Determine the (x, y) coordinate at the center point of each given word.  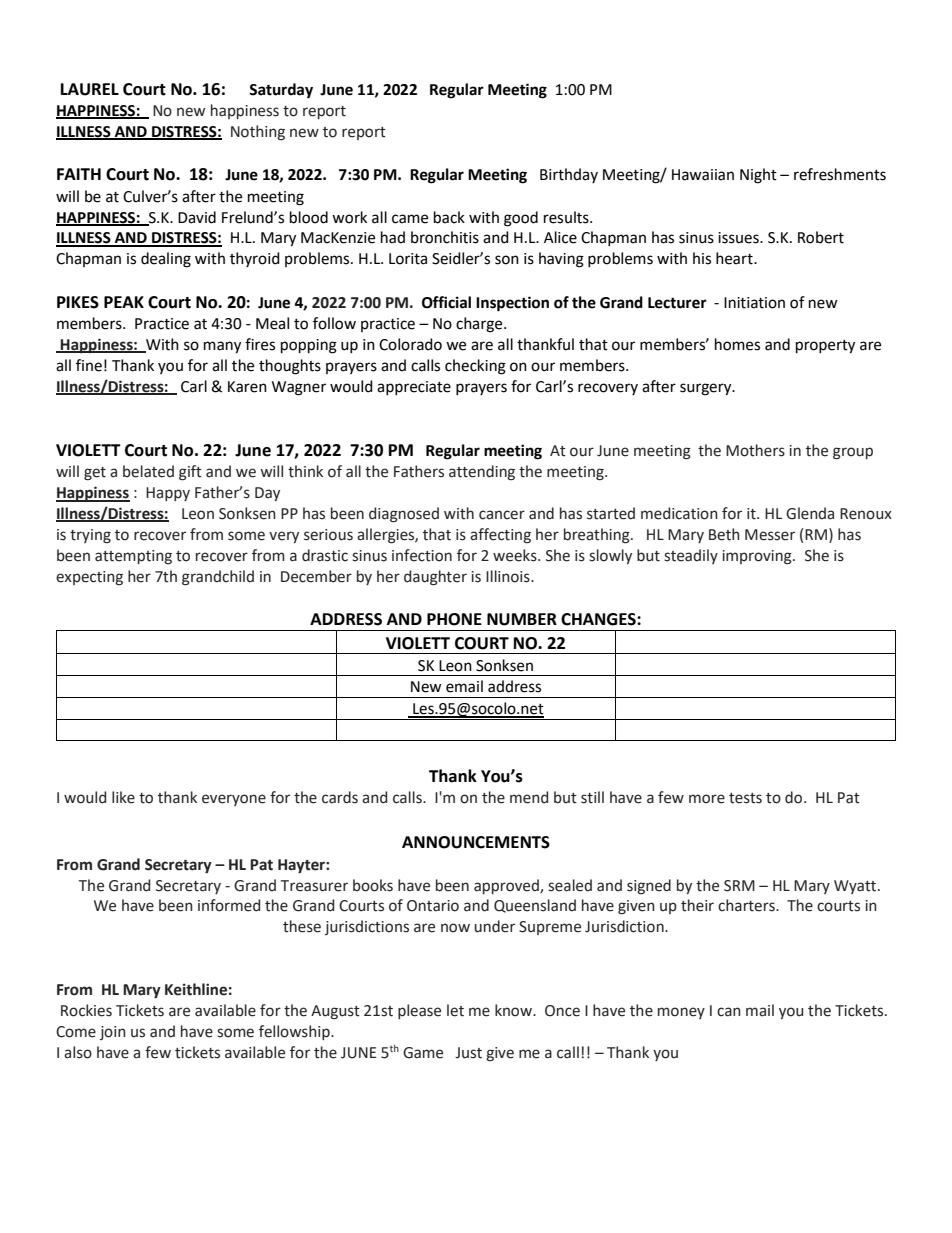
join (113, 1033)
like (123, 797)
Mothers (755, 450)
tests (745, 798)
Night (758, 176)
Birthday (569, 175)
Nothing (258, 133)
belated (148, 471)
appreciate (414, 388)
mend (529, 797)
